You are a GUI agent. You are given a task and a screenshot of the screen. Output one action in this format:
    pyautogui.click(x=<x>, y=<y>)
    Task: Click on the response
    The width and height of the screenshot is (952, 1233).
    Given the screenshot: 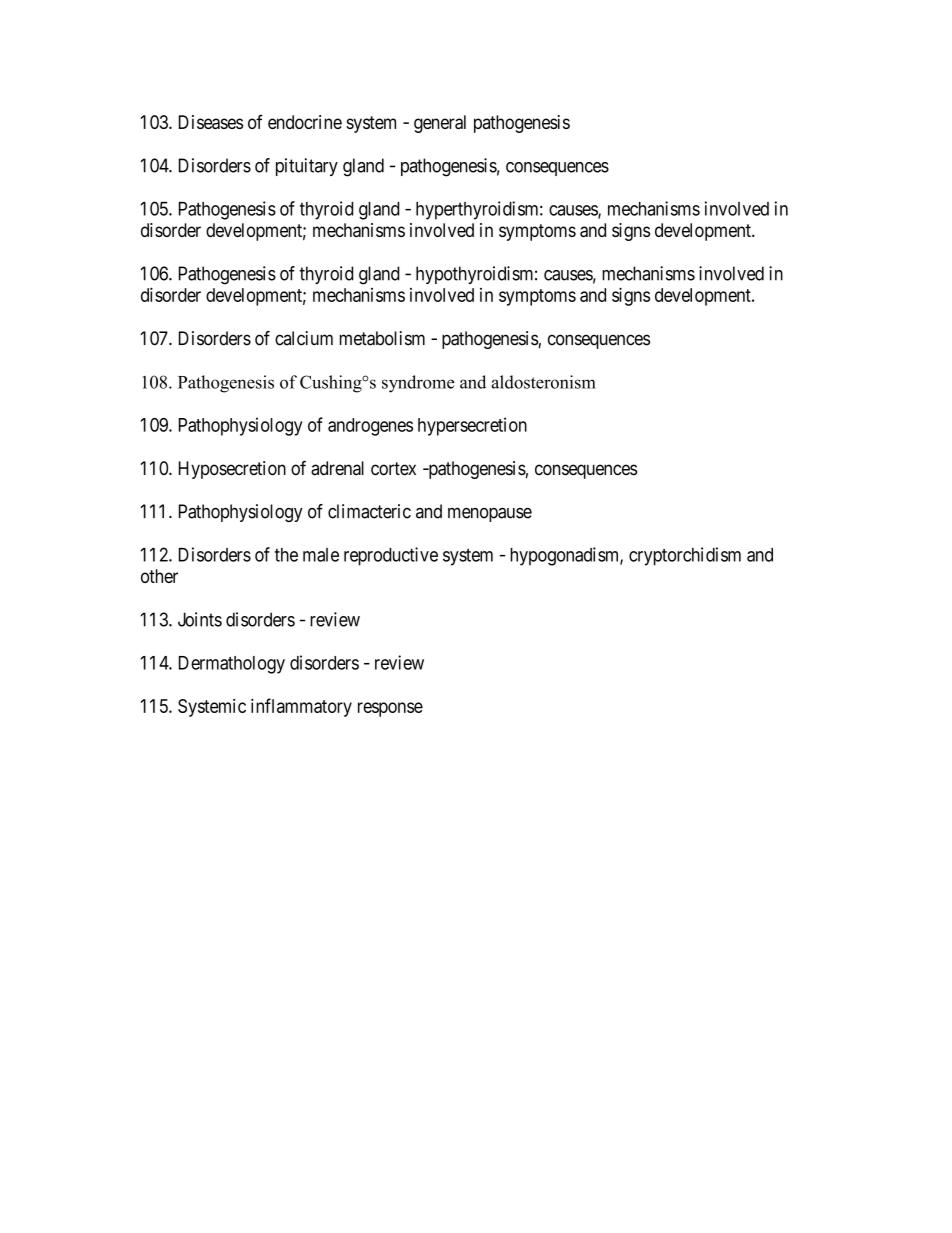 What is the action you would take?
    pyautogui.click(x=390, y=709)
